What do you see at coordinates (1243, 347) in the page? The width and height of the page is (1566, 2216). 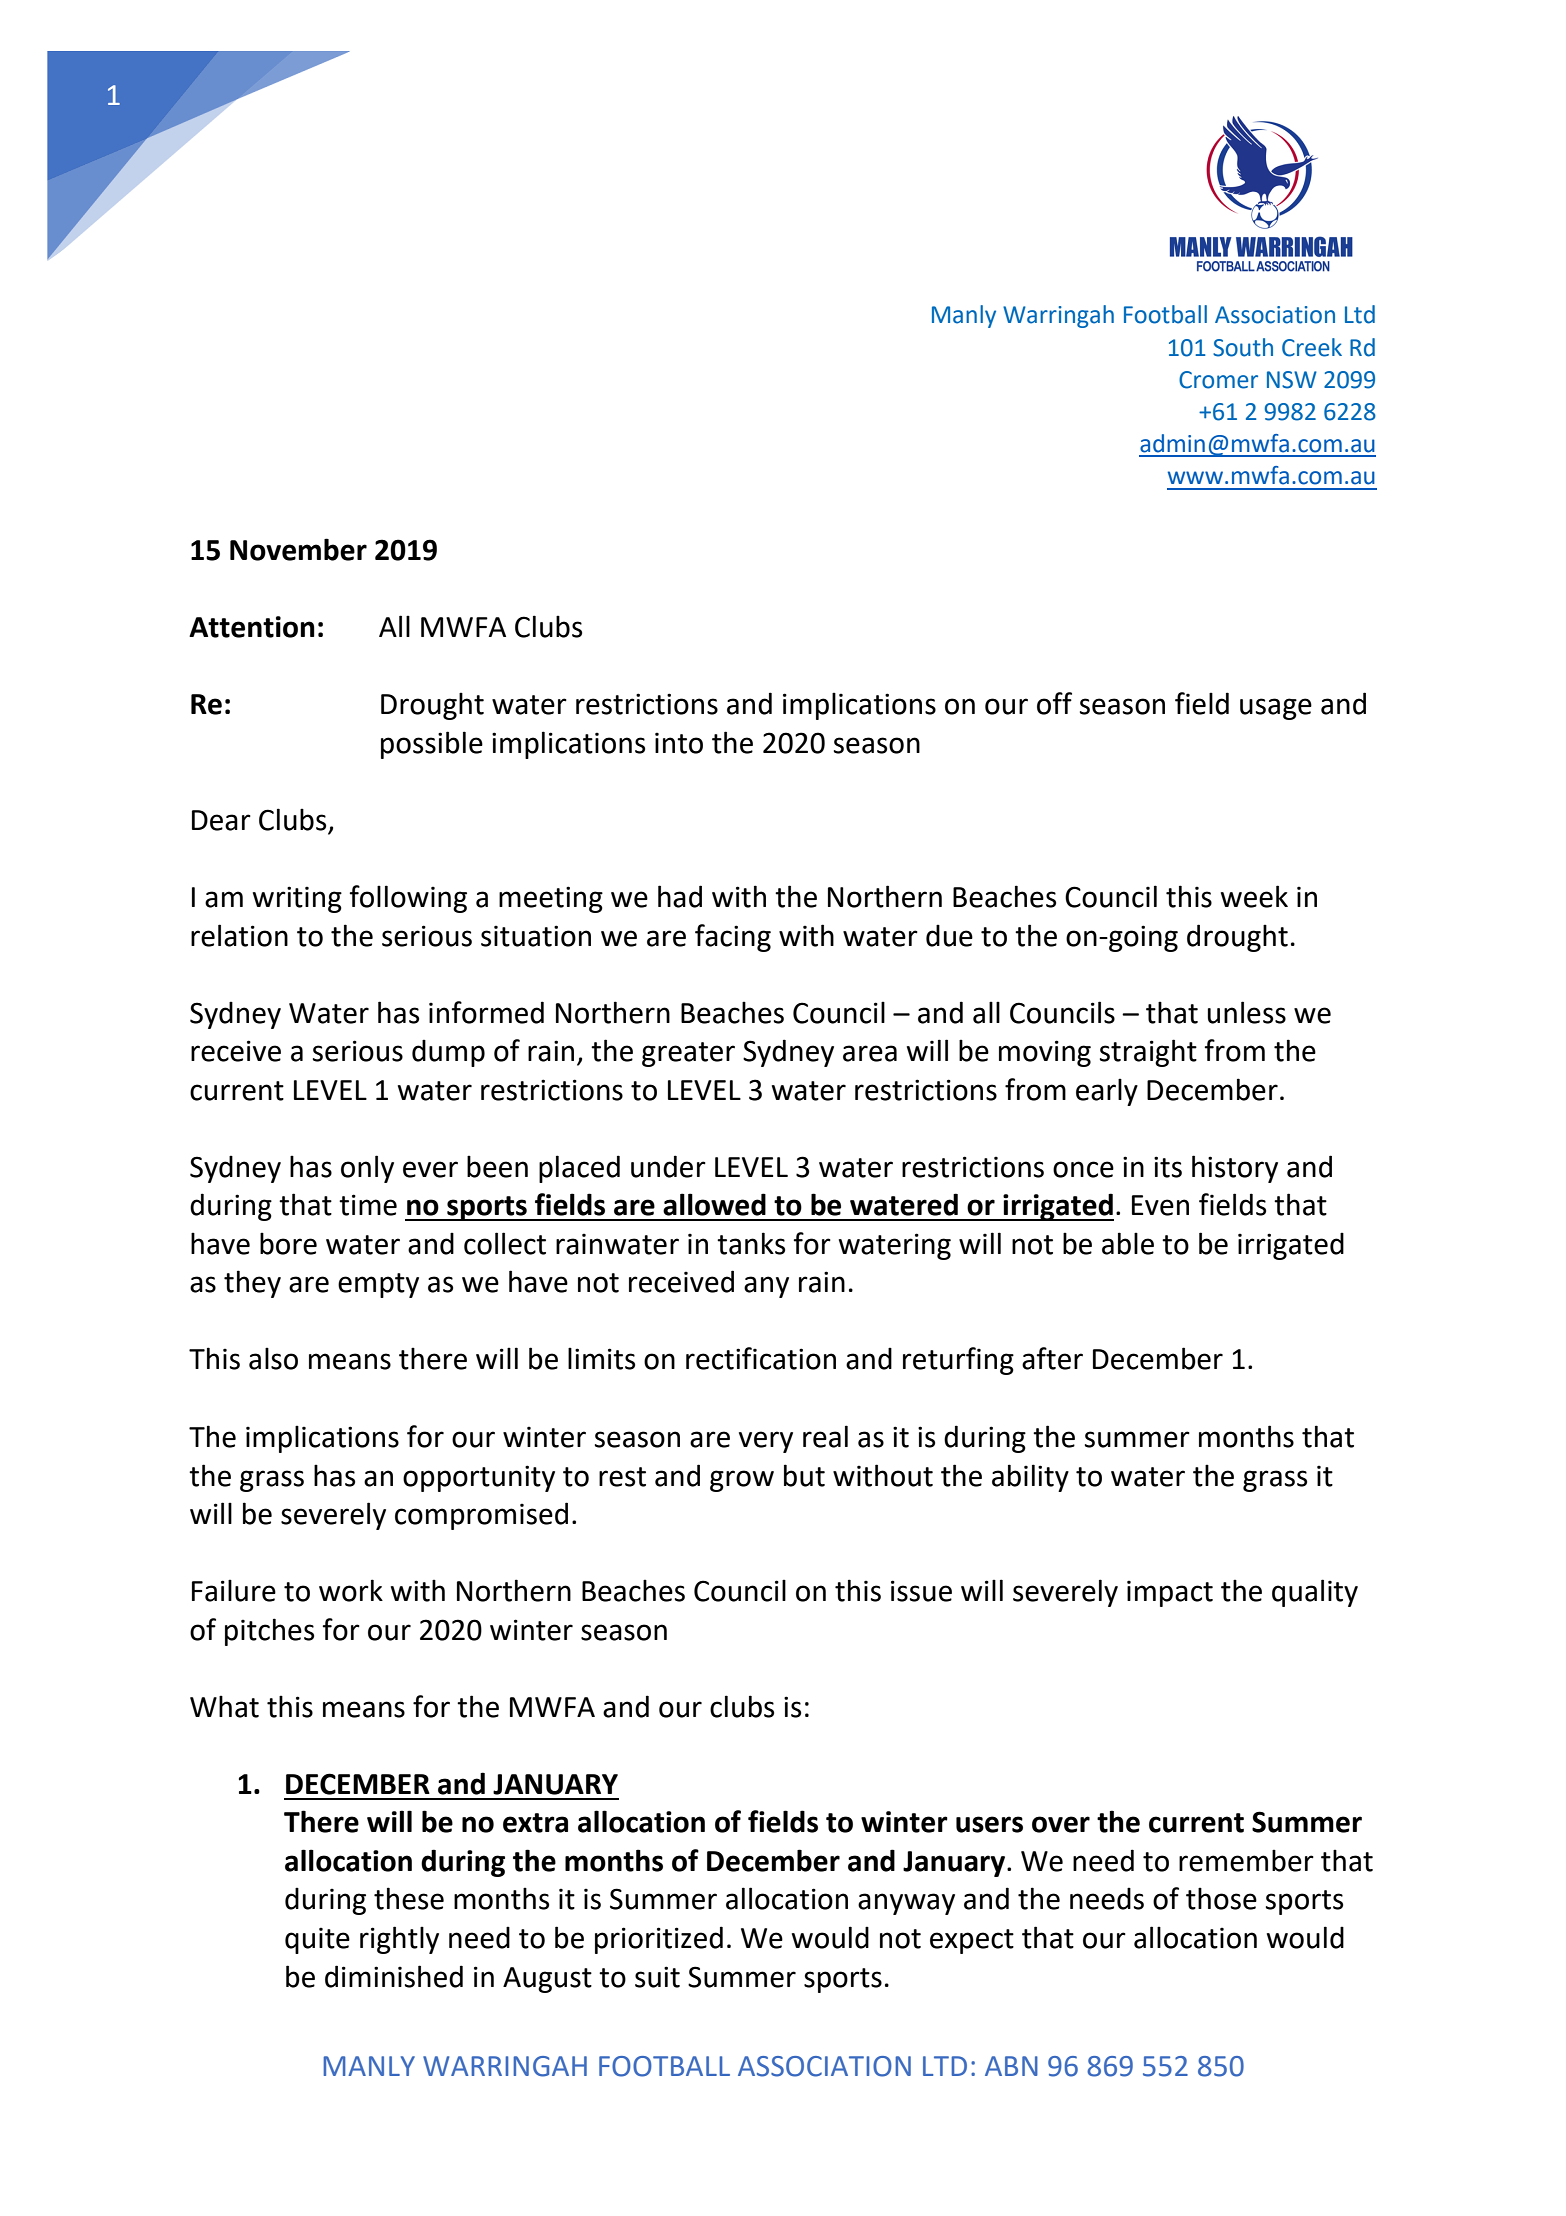 I see `South` at bounding box center [1243, 347].
